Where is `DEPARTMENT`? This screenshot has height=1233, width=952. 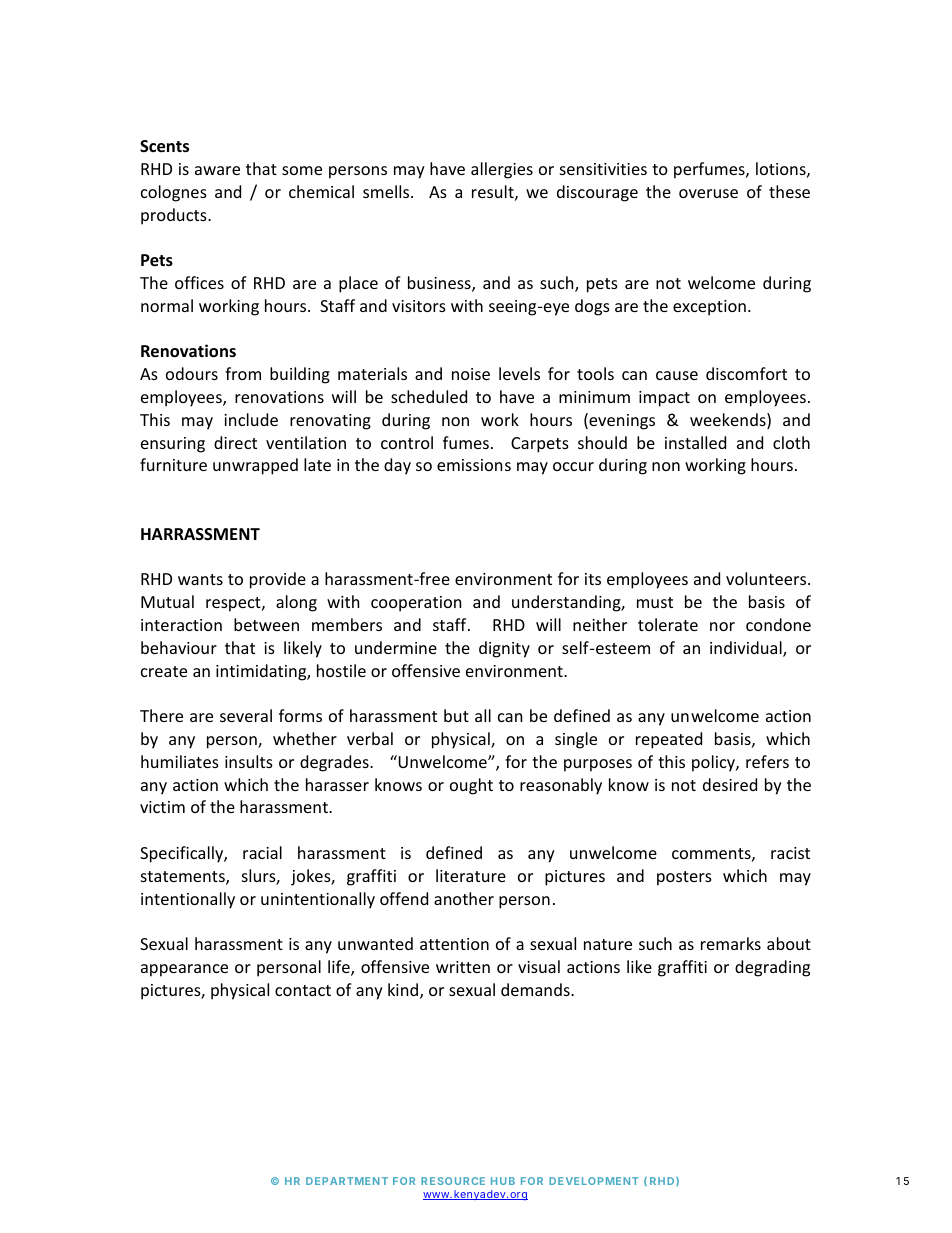
DEPARTMENT is located at coordinates (347, 1181).
